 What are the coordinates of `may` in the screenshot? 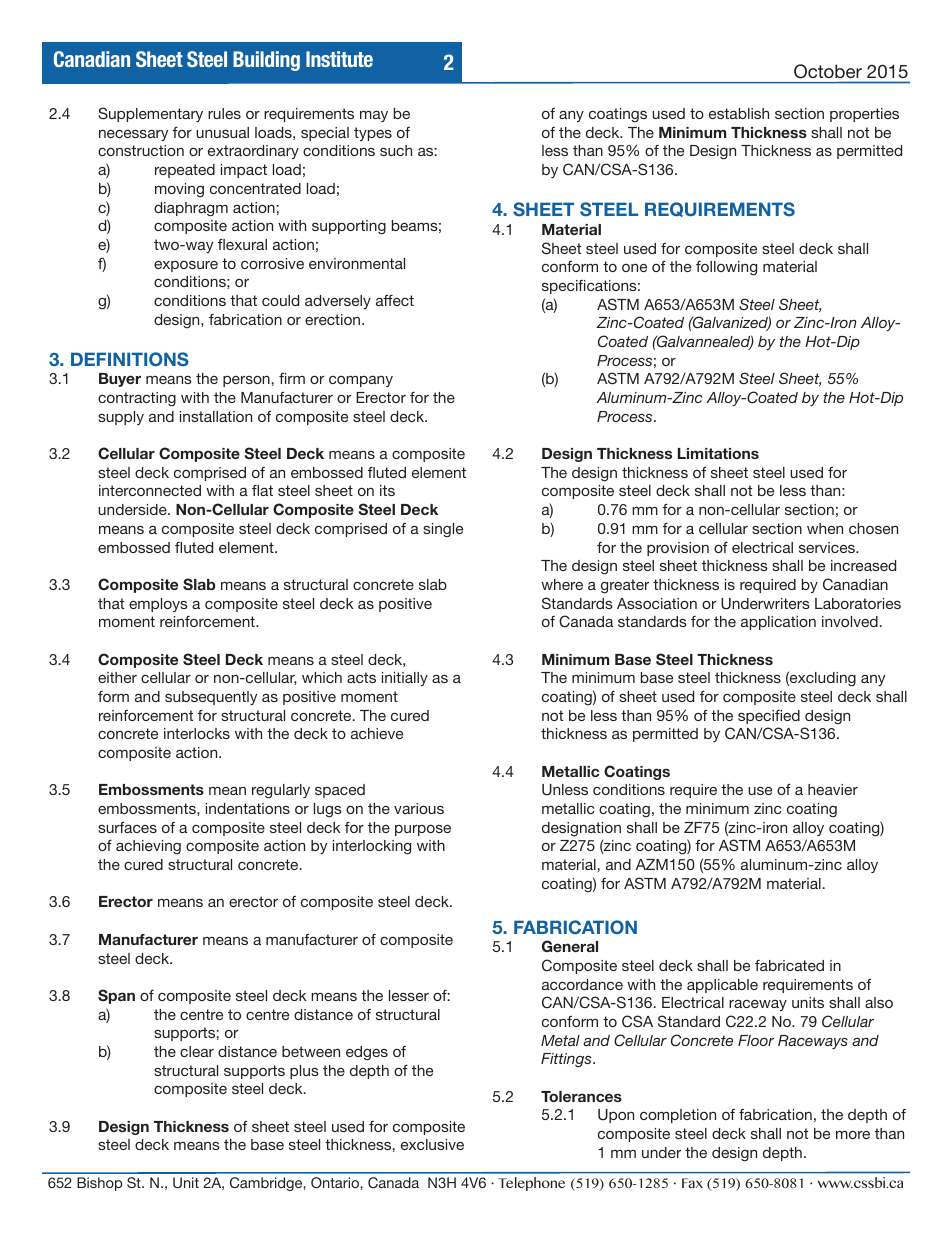 It's located at (374, 116).
